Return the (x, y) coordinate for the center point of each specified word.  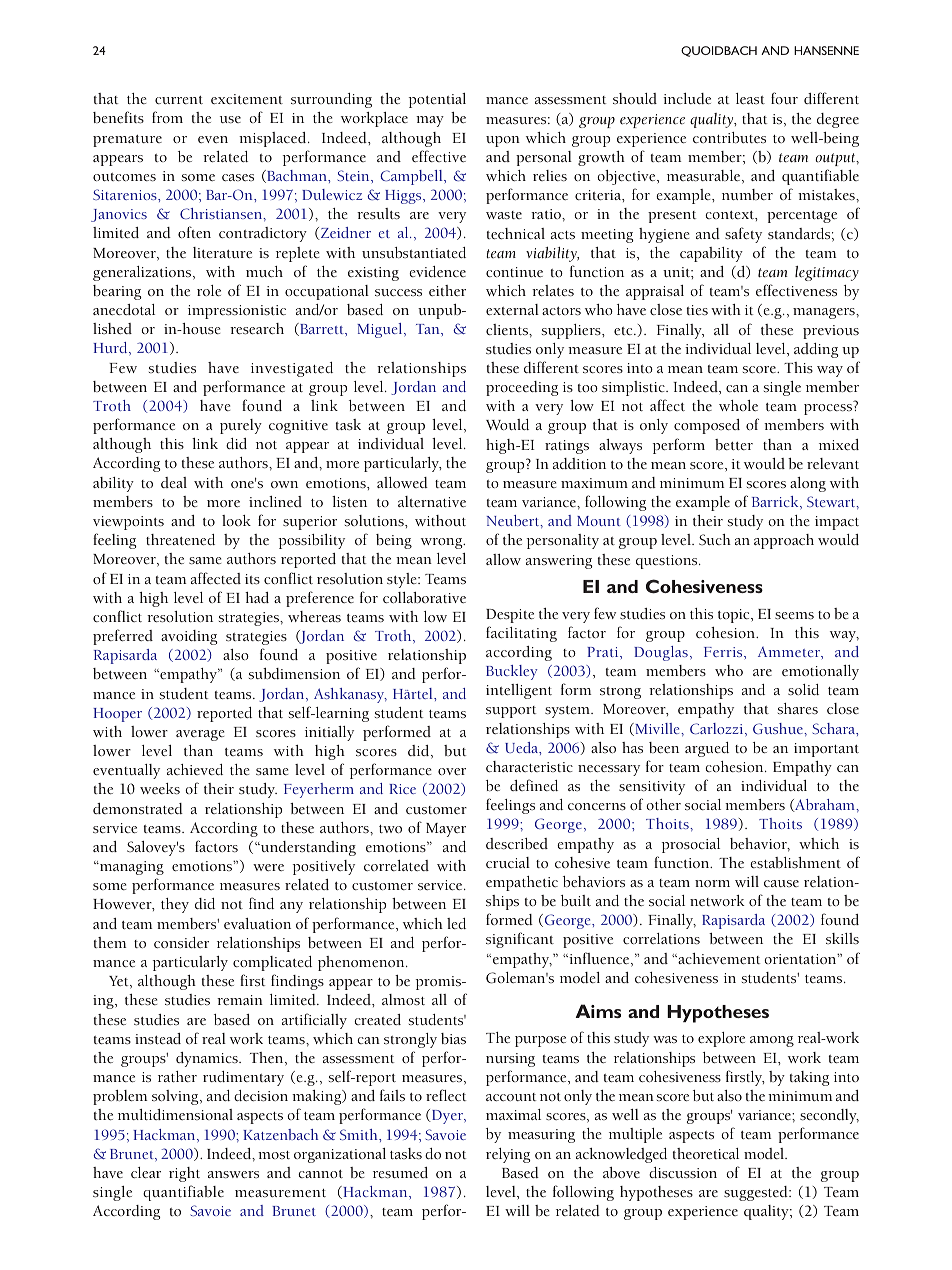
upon (503, 141)
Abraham (825, 805)
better (734, 444)
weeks (160, 788)
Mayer (446, 830)
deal (174, 482)
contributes (729, 137)
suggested (757, 1193)
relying (508, 1155)
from (167, 117)
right (184, 1174)
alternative (432, 501)
